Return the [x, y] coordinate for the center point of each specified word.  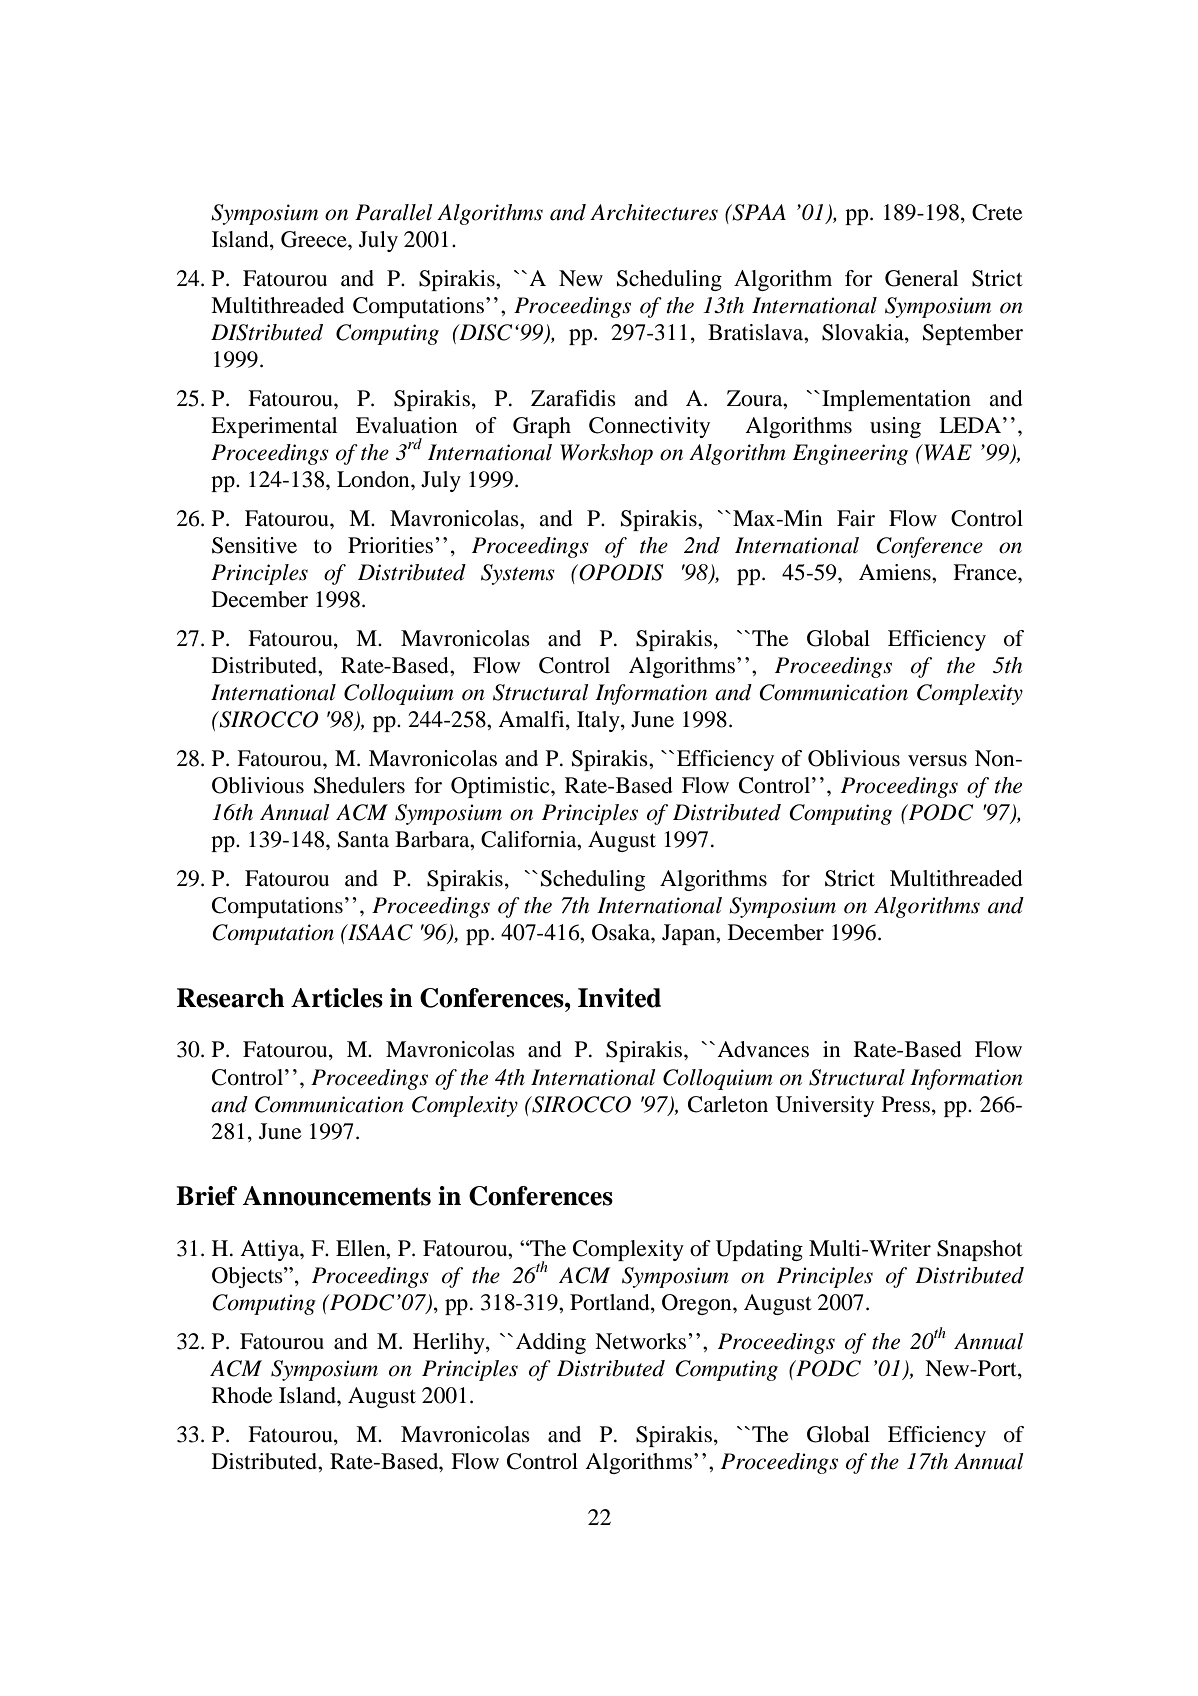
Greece [315, 239]
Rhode [242, 1395]
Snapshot [980, 1250]
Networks [640, 1341]
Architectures [654, 212]
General [921, 278]
